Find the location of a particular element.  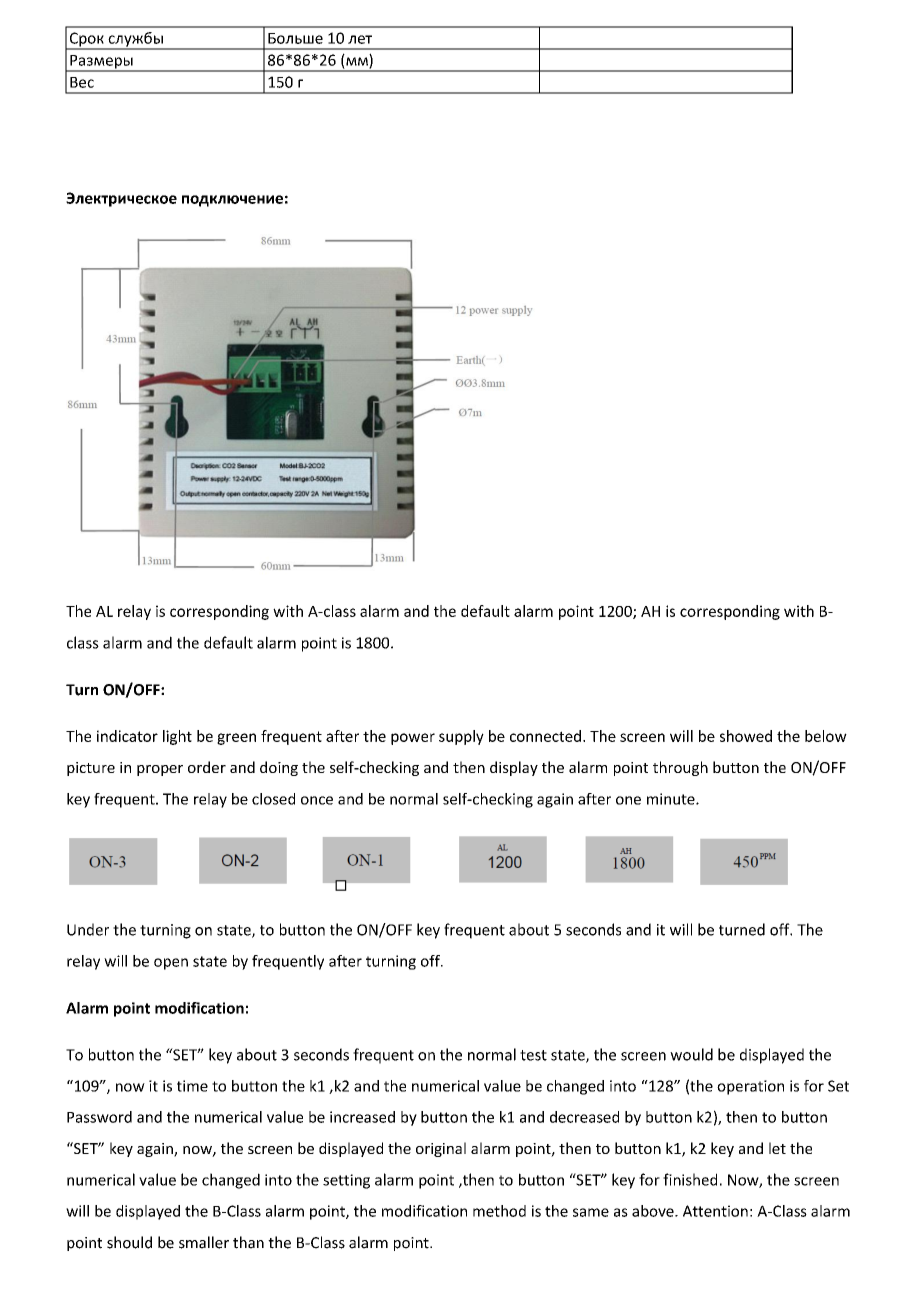

smaller is located at coordinates (204, 1242).
